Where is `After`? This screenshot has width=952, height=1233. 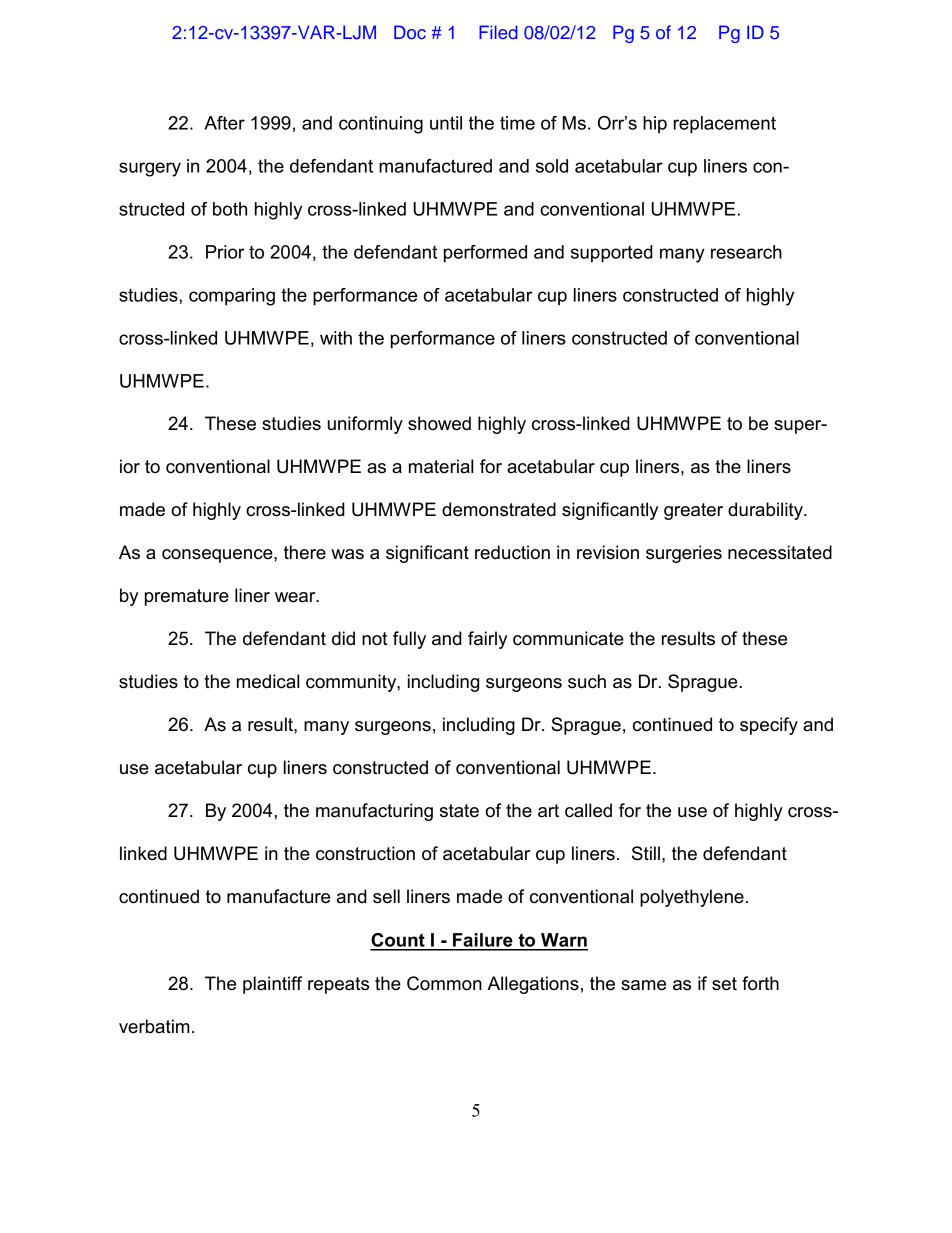
After is located at coordinates (224, 123).
